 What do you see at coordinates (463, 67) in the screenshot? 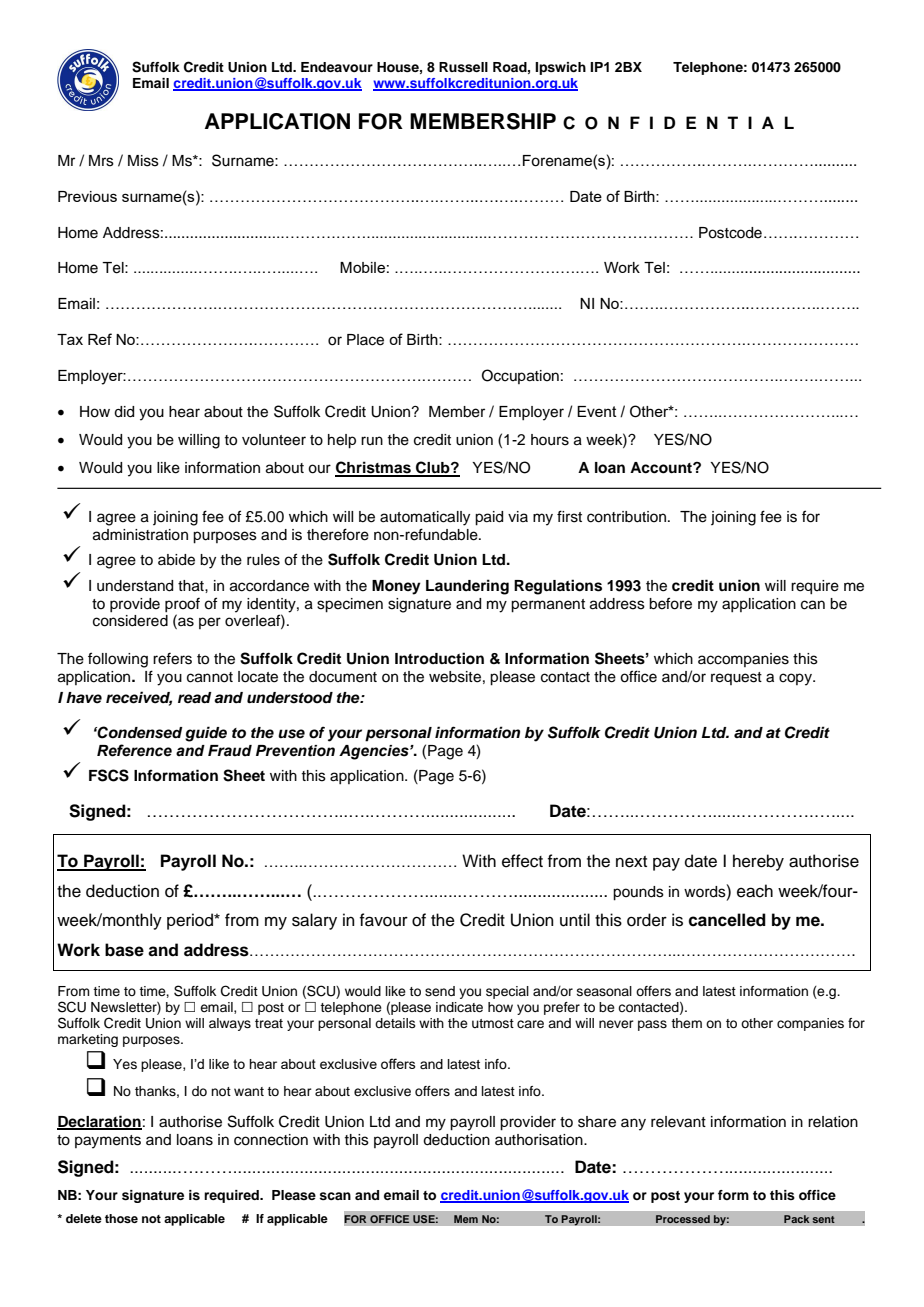
I see `Russell` at bounding box center [463, 67].
